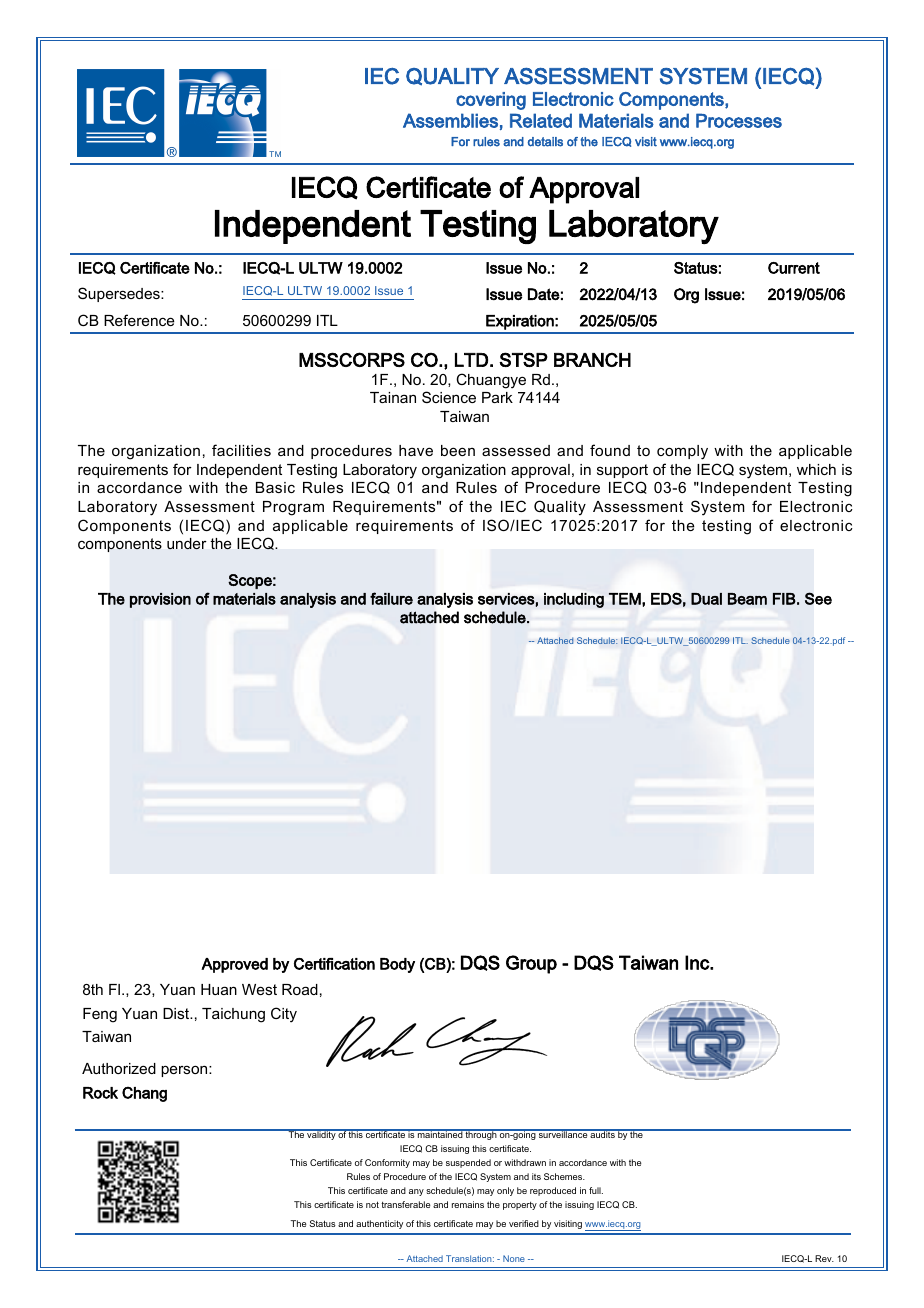  Describe the element at coordinates (747, 599) in the page. I see `Beam` at that location.
